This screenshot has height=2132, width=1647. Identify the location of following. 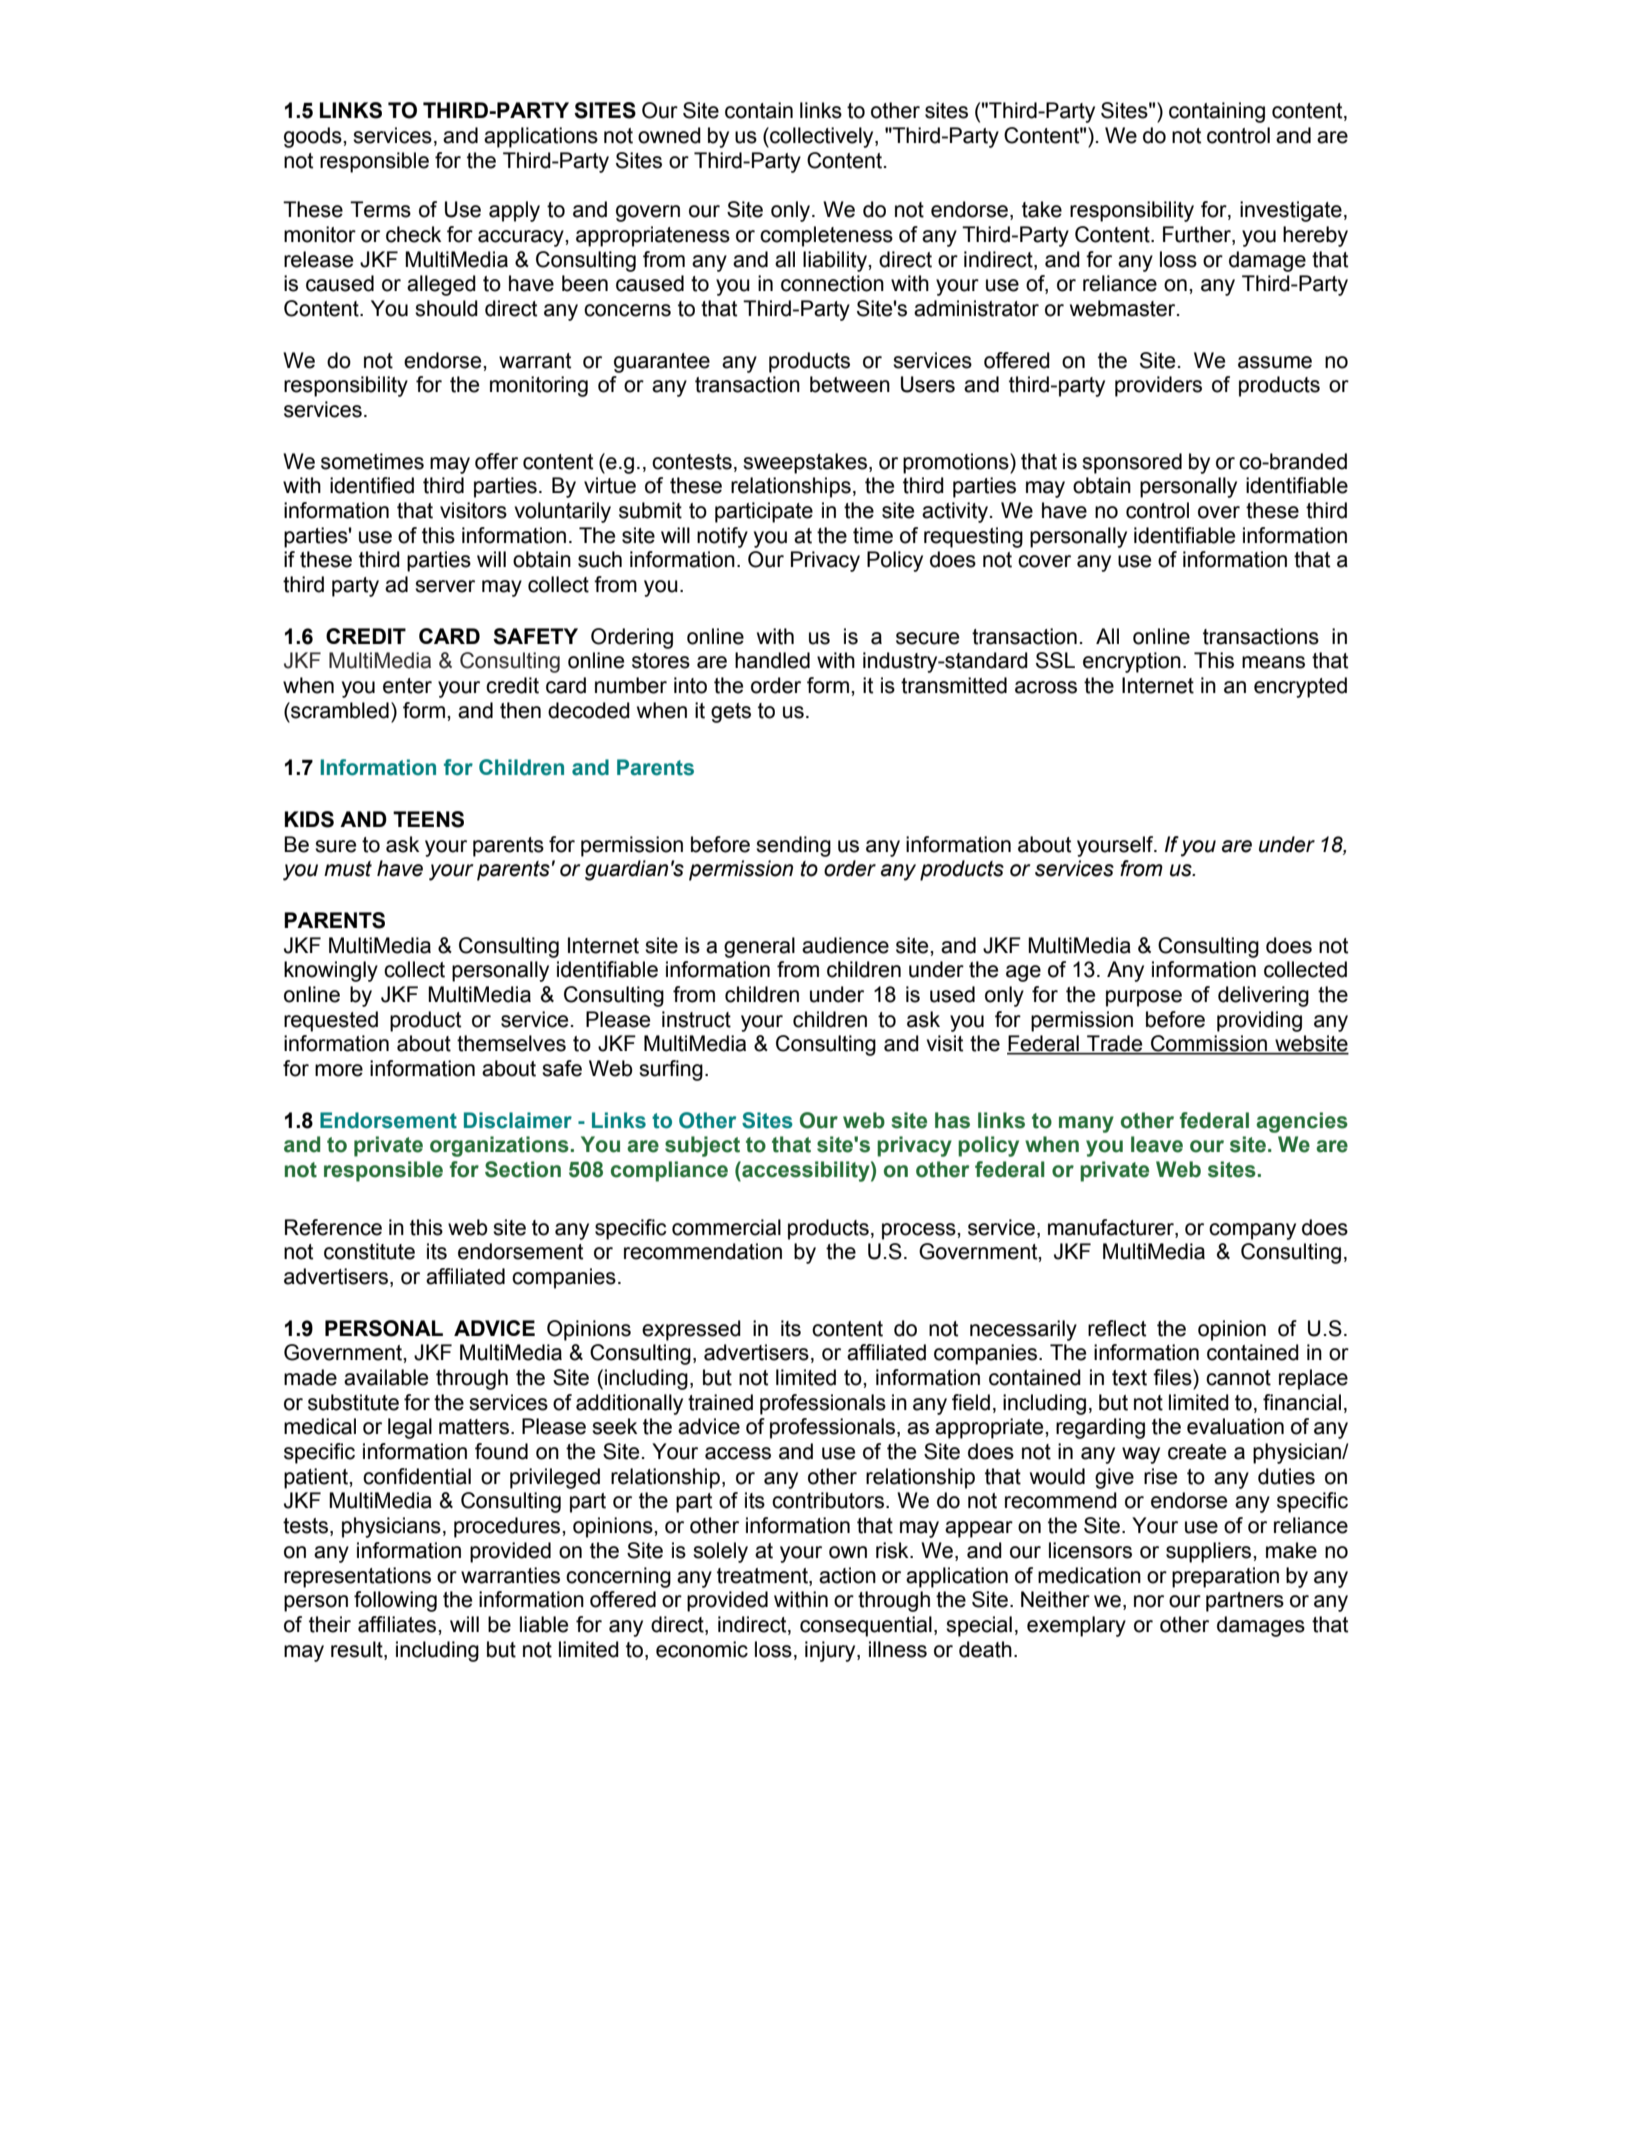
(395, 1601).
